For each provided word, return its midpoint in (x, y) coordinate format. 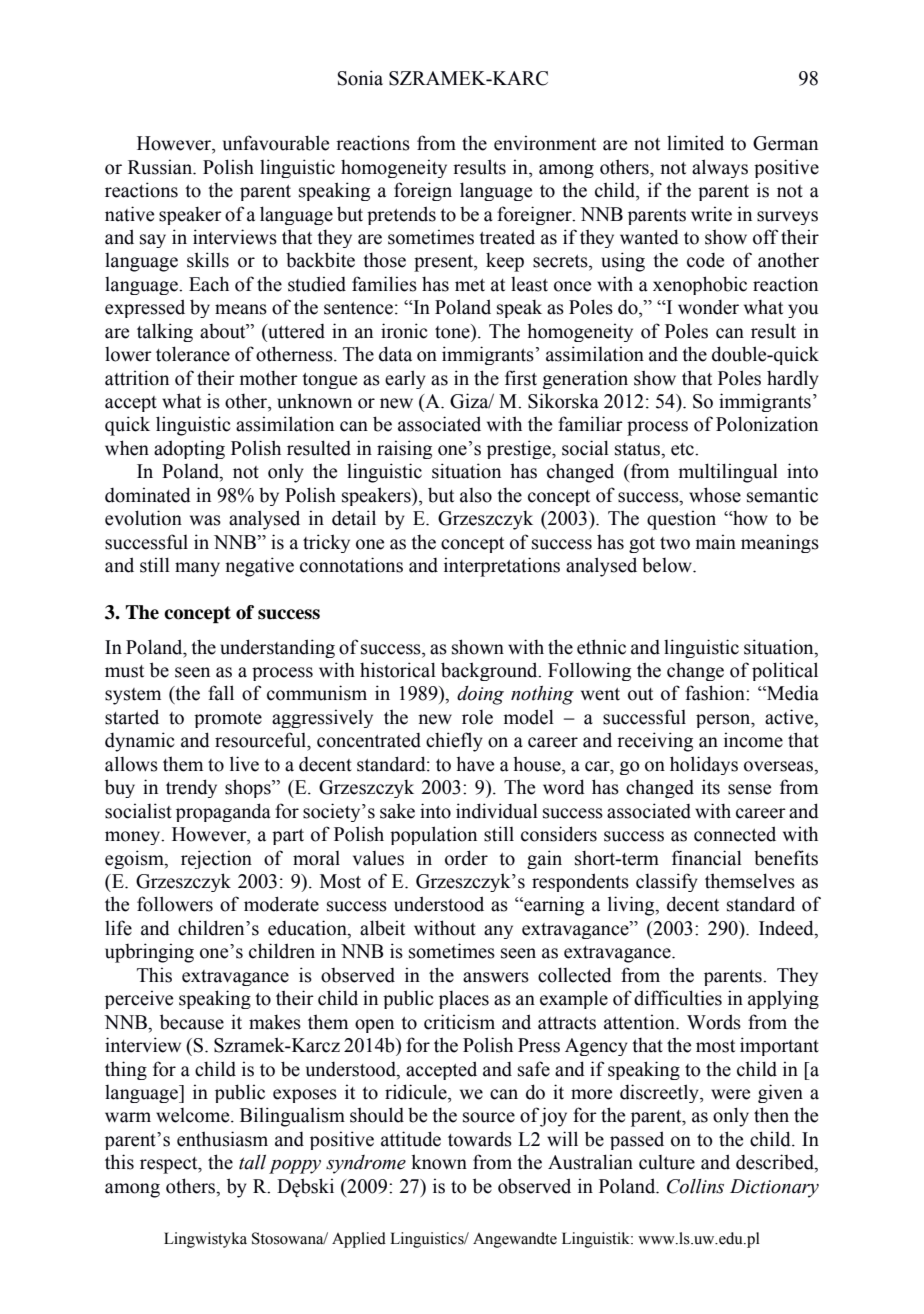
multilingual (728, 473)
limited (695, 143)
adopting (189, 449)
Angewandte (515, 1240)
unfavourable (276, 143)
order (466, 858)
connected (735, 834)
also (476, 495)
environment (545, 143)
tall (252, 1162)
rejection (216, 859)
